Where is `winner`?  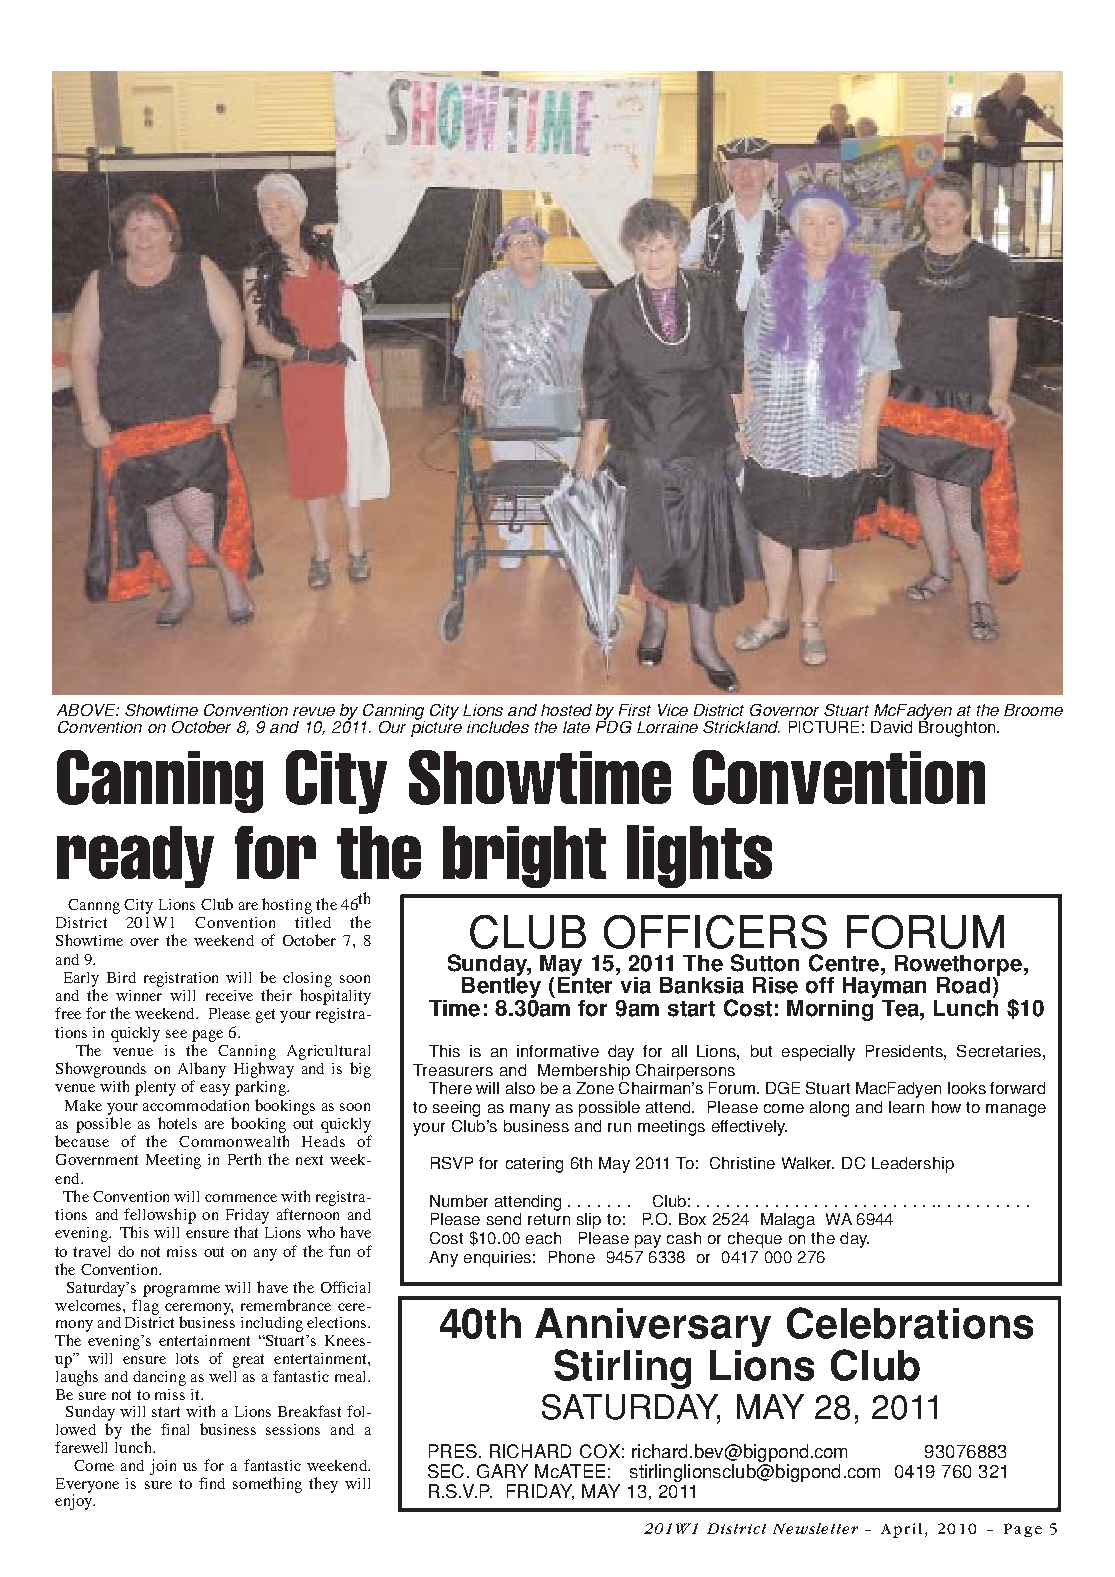 winner is located at coordinates (139, 995).
